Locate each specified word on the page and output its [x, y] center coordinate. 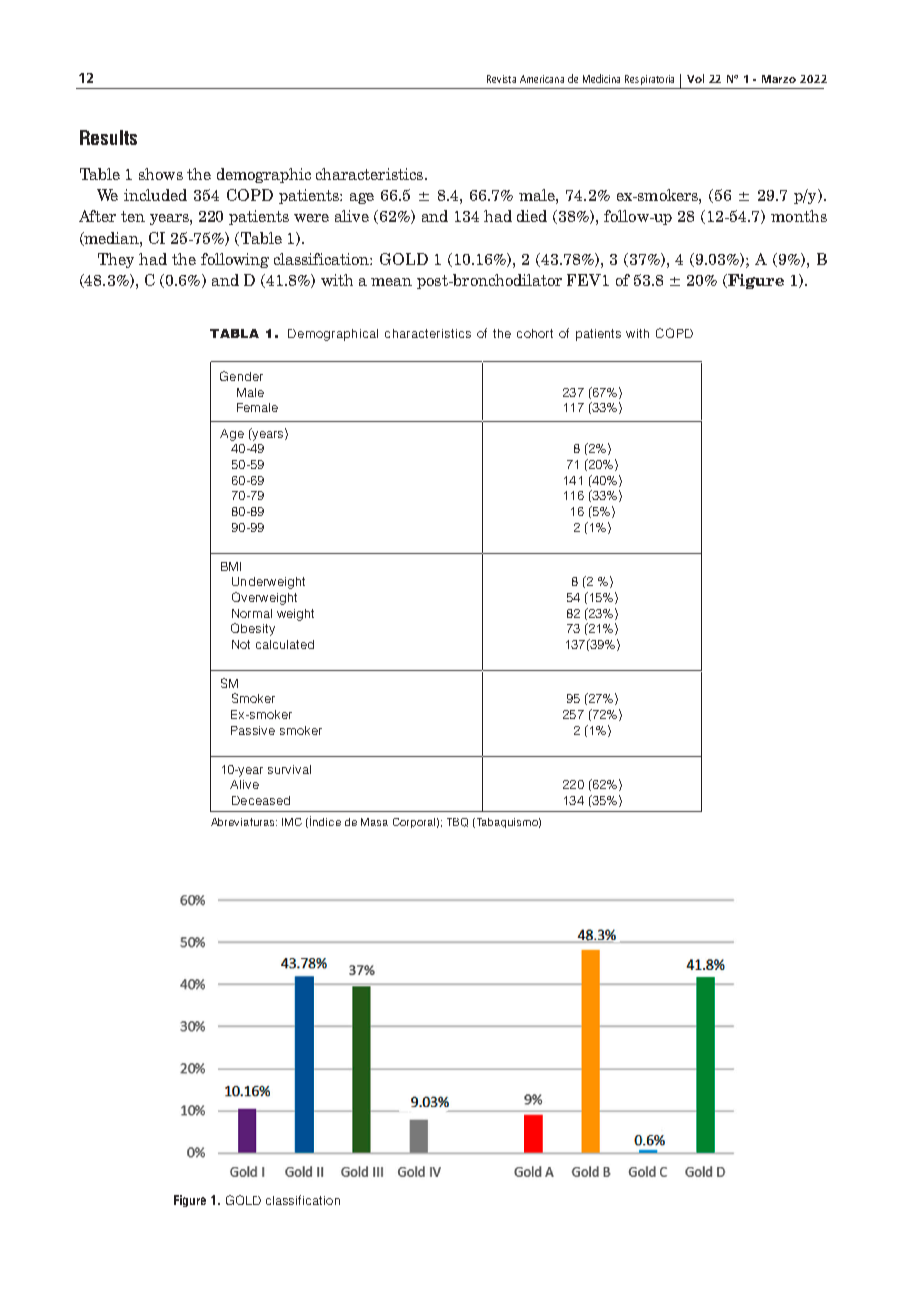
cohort [535, 333]
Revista [501, 79]
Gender [241, 376]
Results [108, 137]
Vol [695, 78]
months [799, 216]
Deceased [261, 800]
